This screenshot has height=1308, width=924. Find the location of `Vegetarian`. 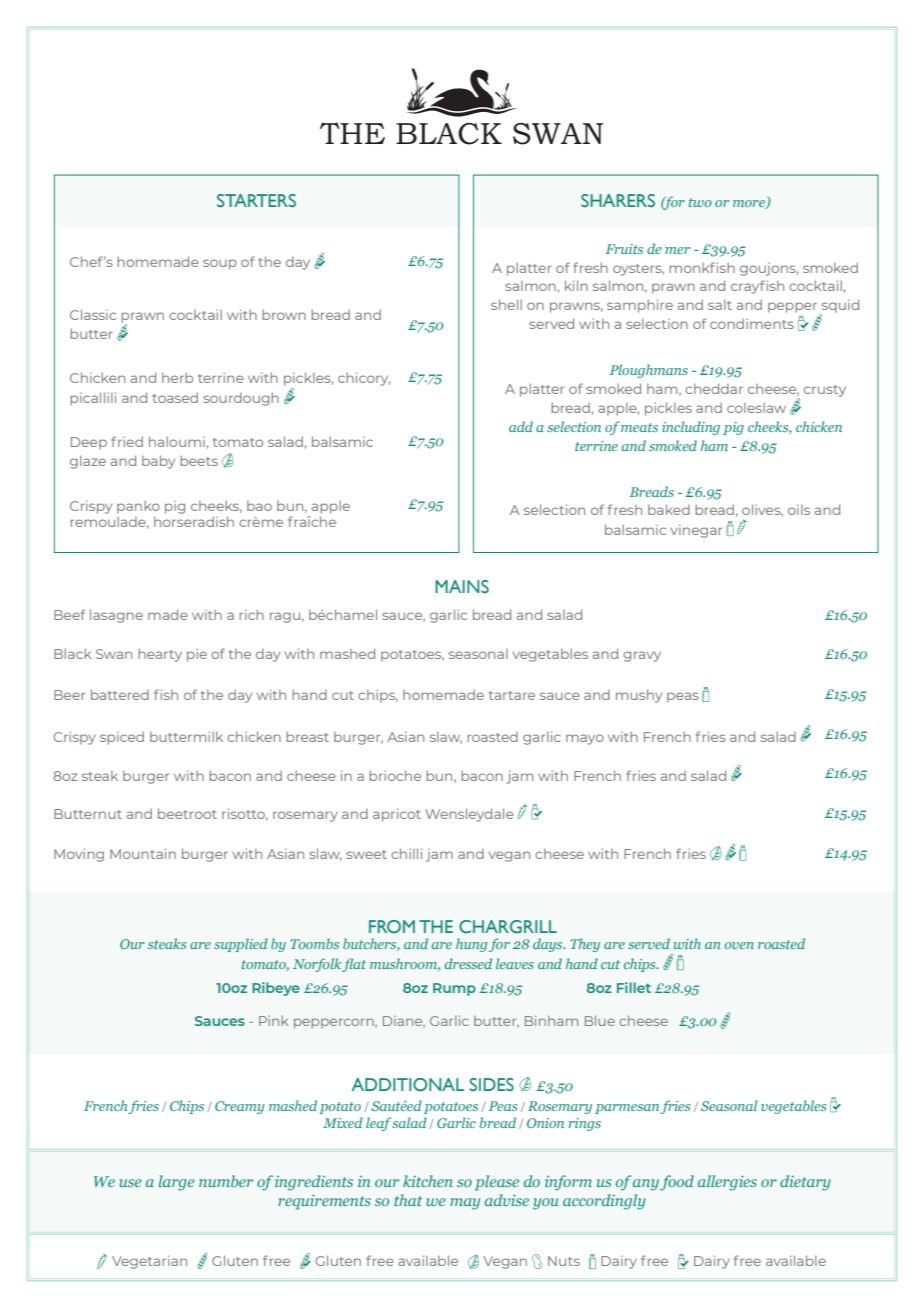

Vegetarian is located at coordinates (149, 1262).
